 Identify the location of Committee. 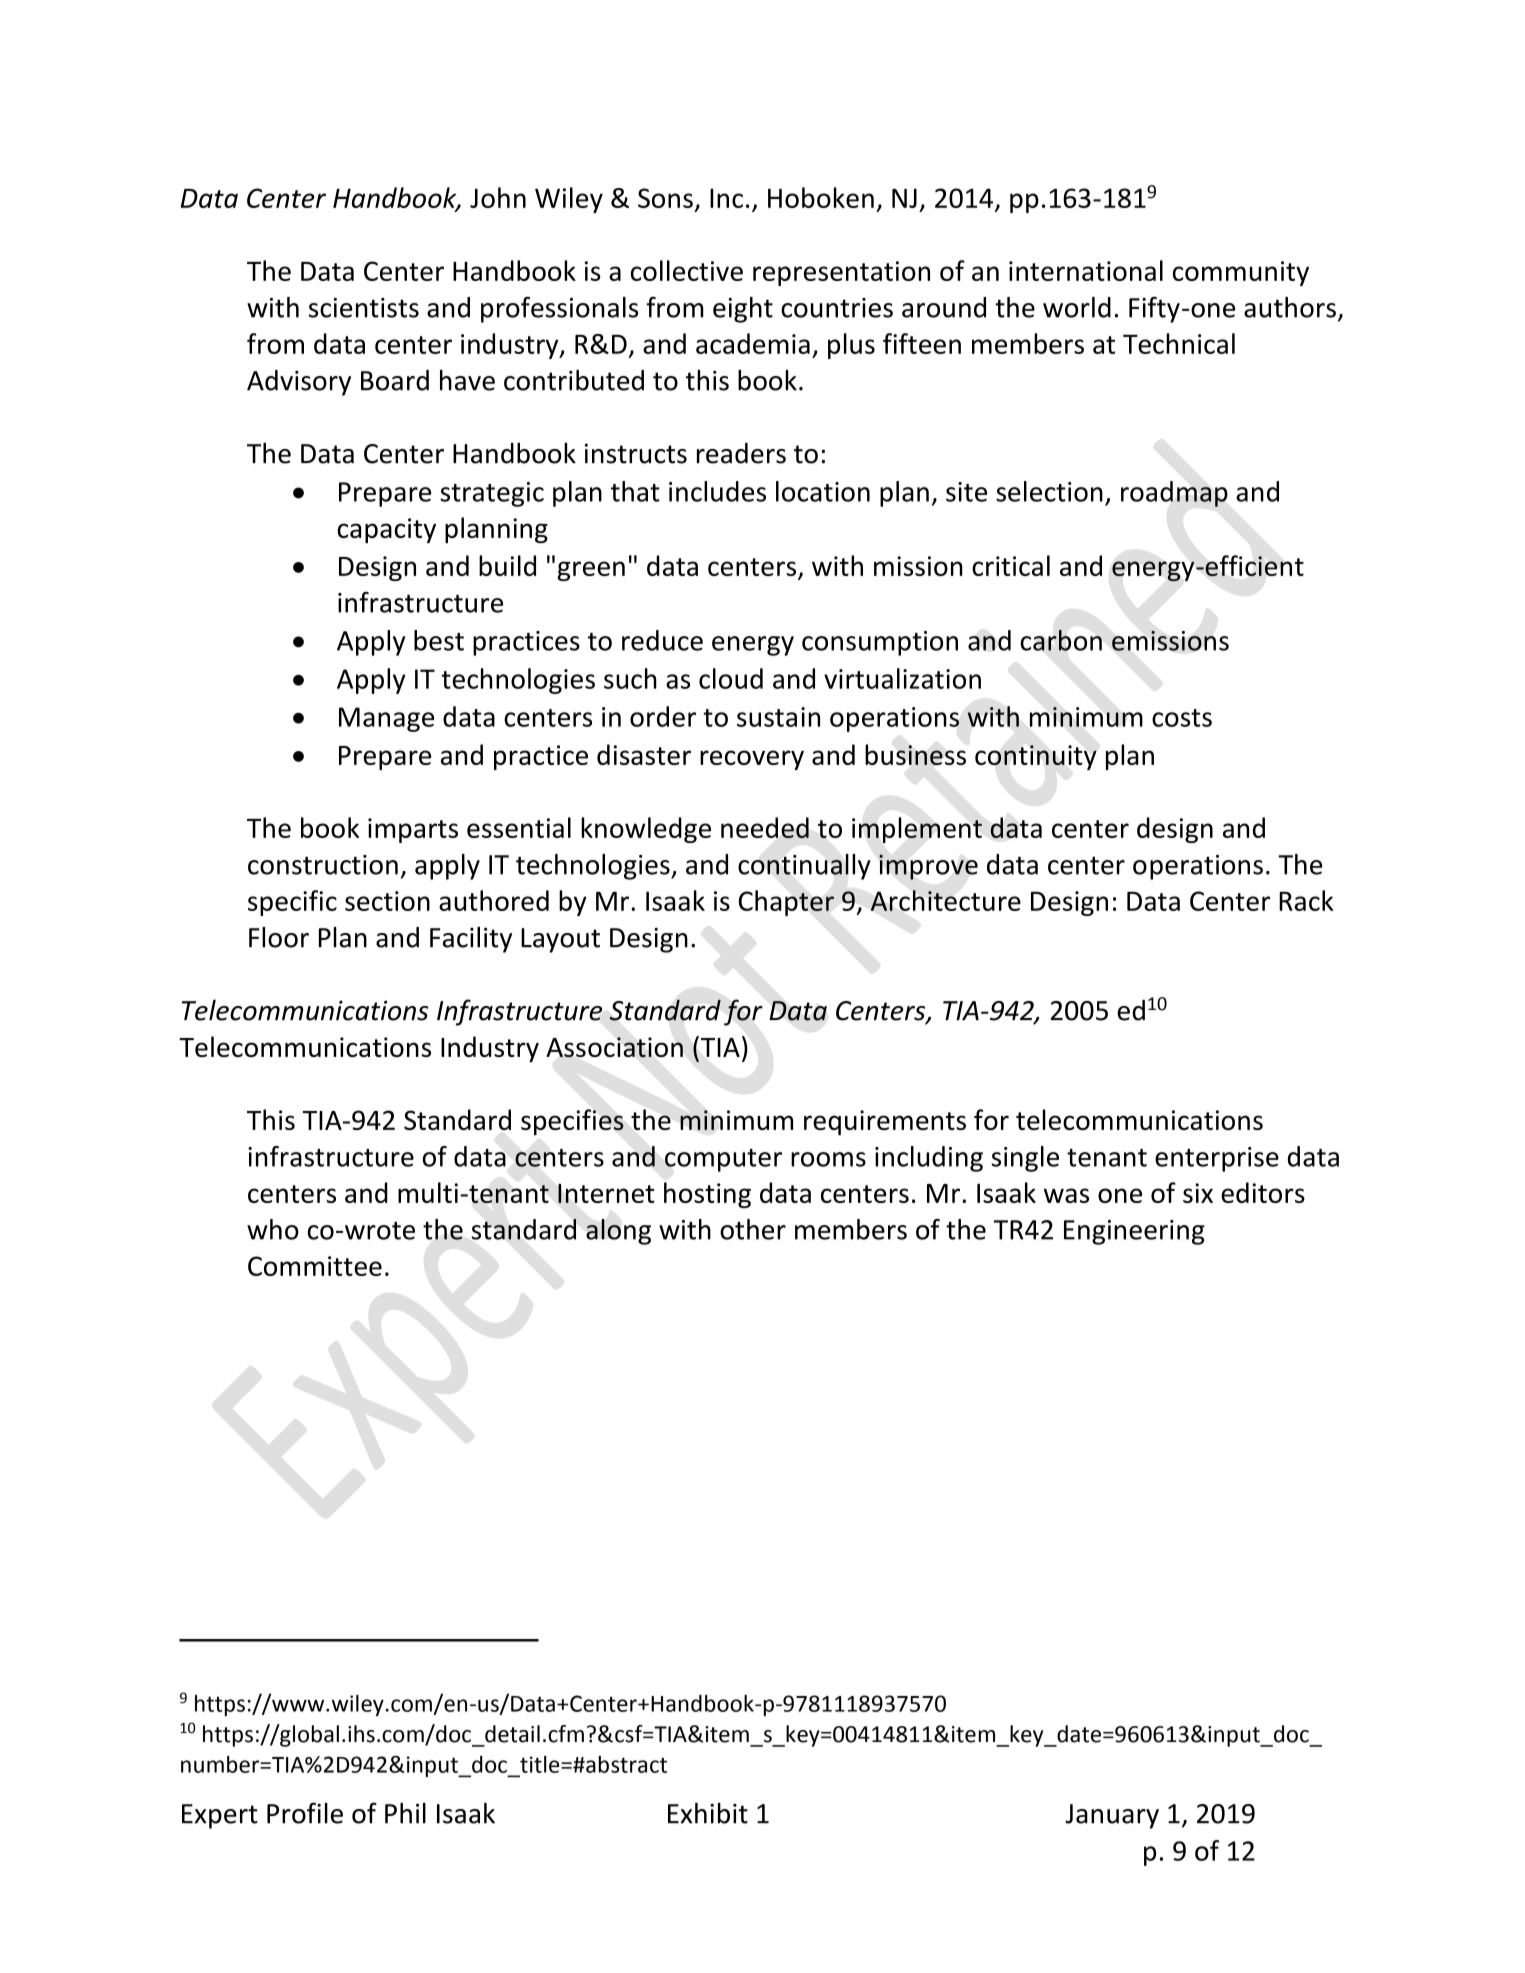
(315, 1266).
